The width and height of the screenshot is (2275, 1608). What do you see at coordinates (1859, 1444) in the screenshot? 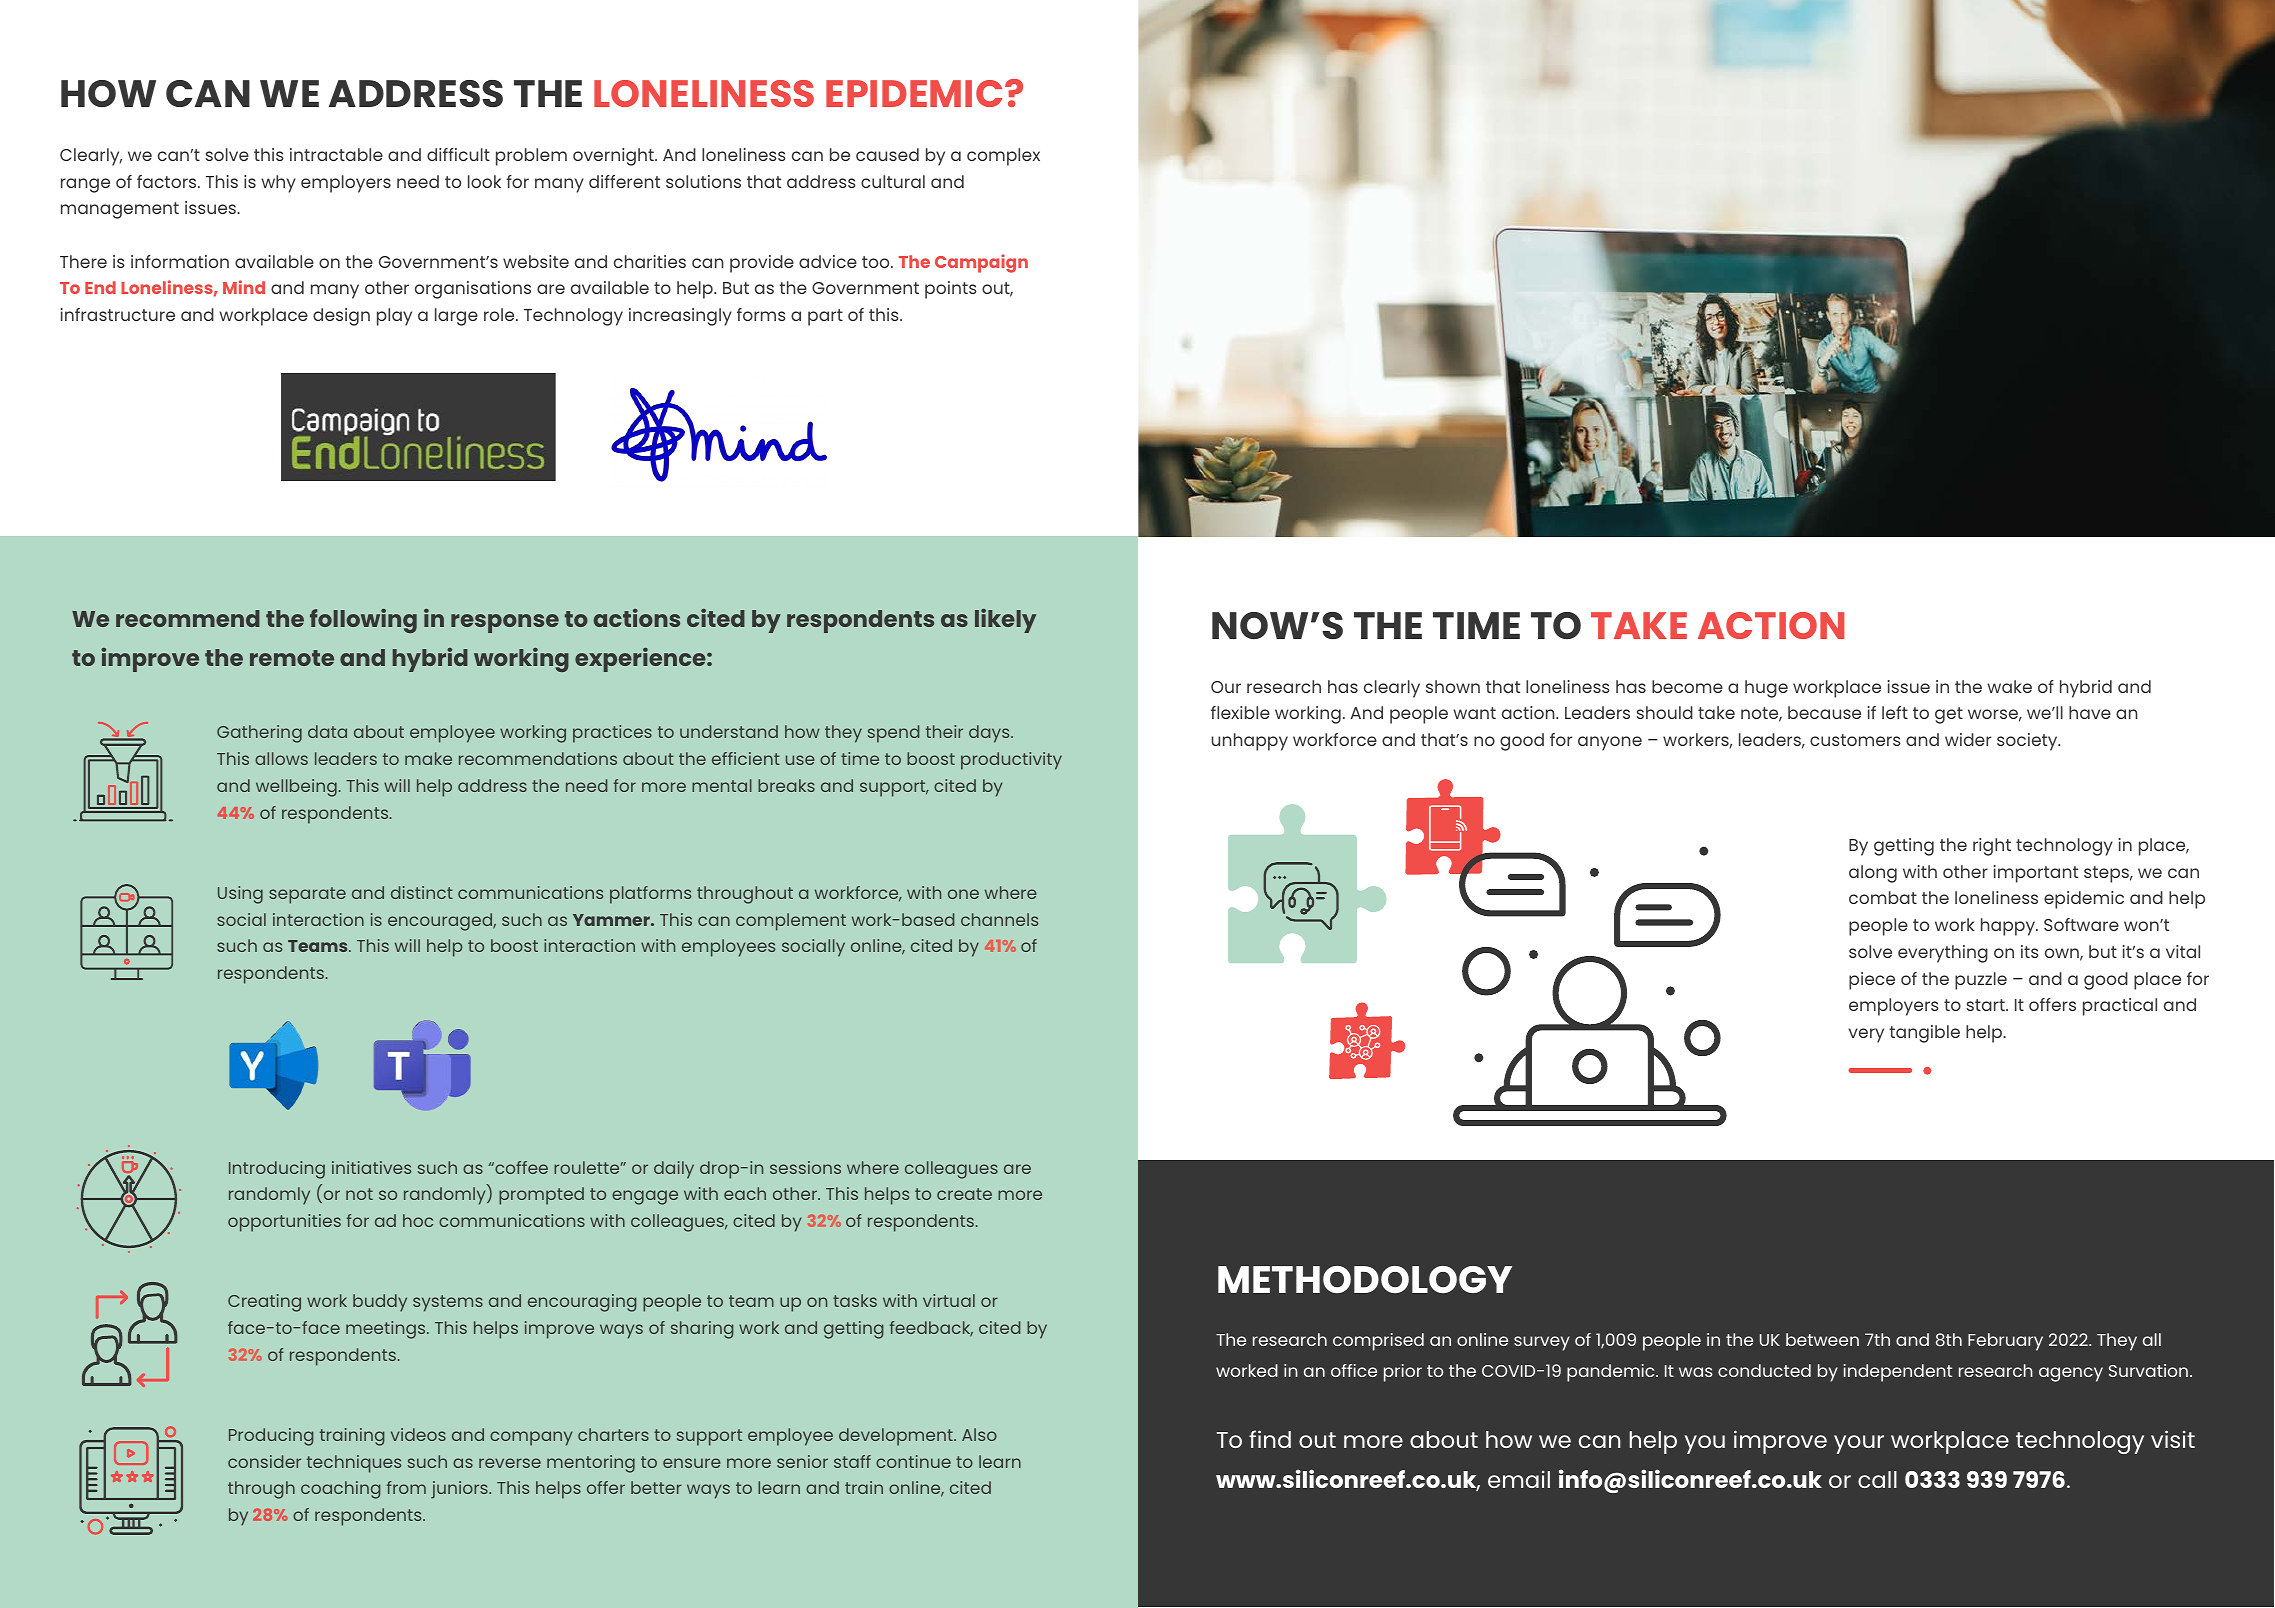
I see `your` at bounding box center [1859, 1444].
